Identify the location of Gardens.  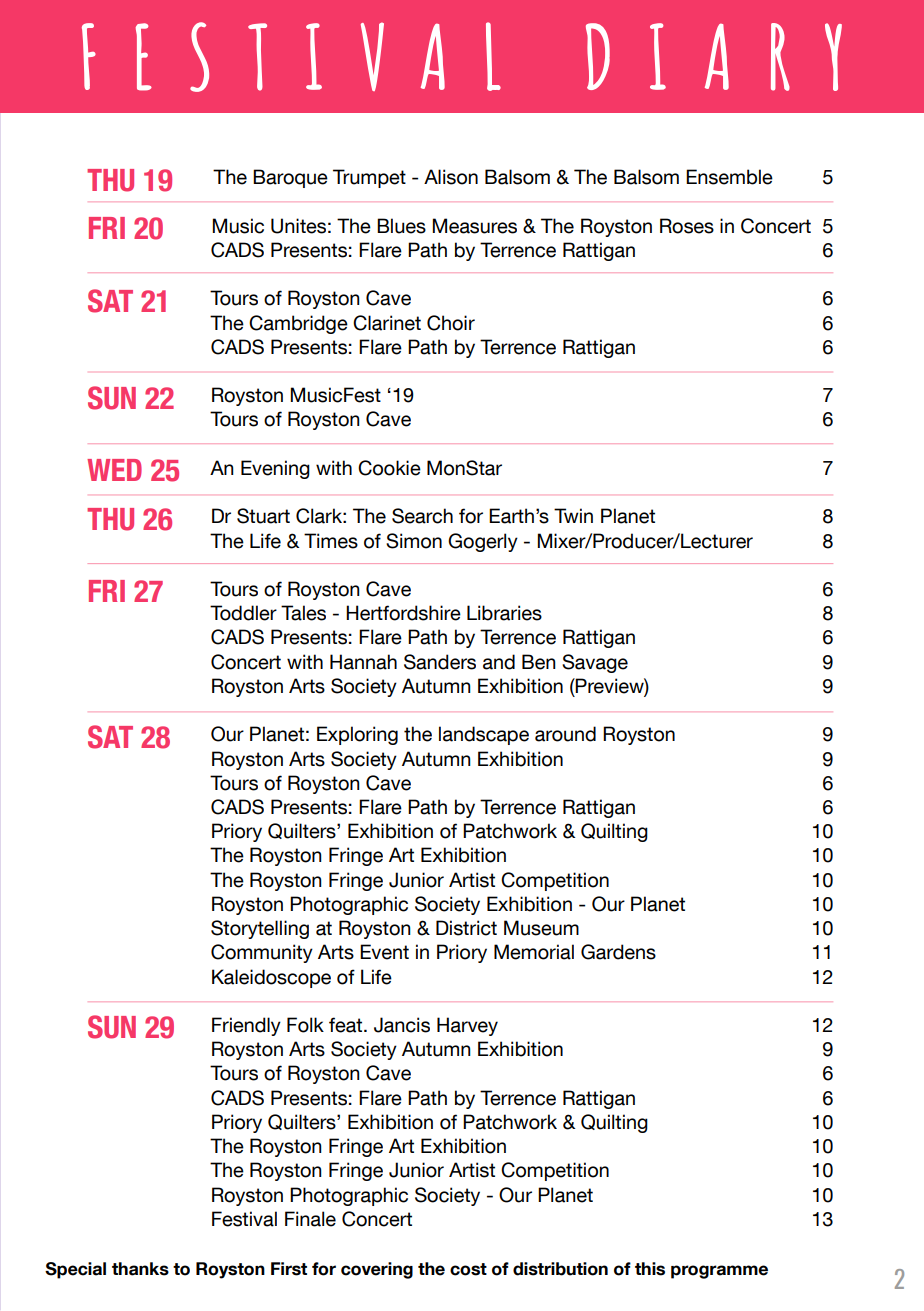
(618, 952).
